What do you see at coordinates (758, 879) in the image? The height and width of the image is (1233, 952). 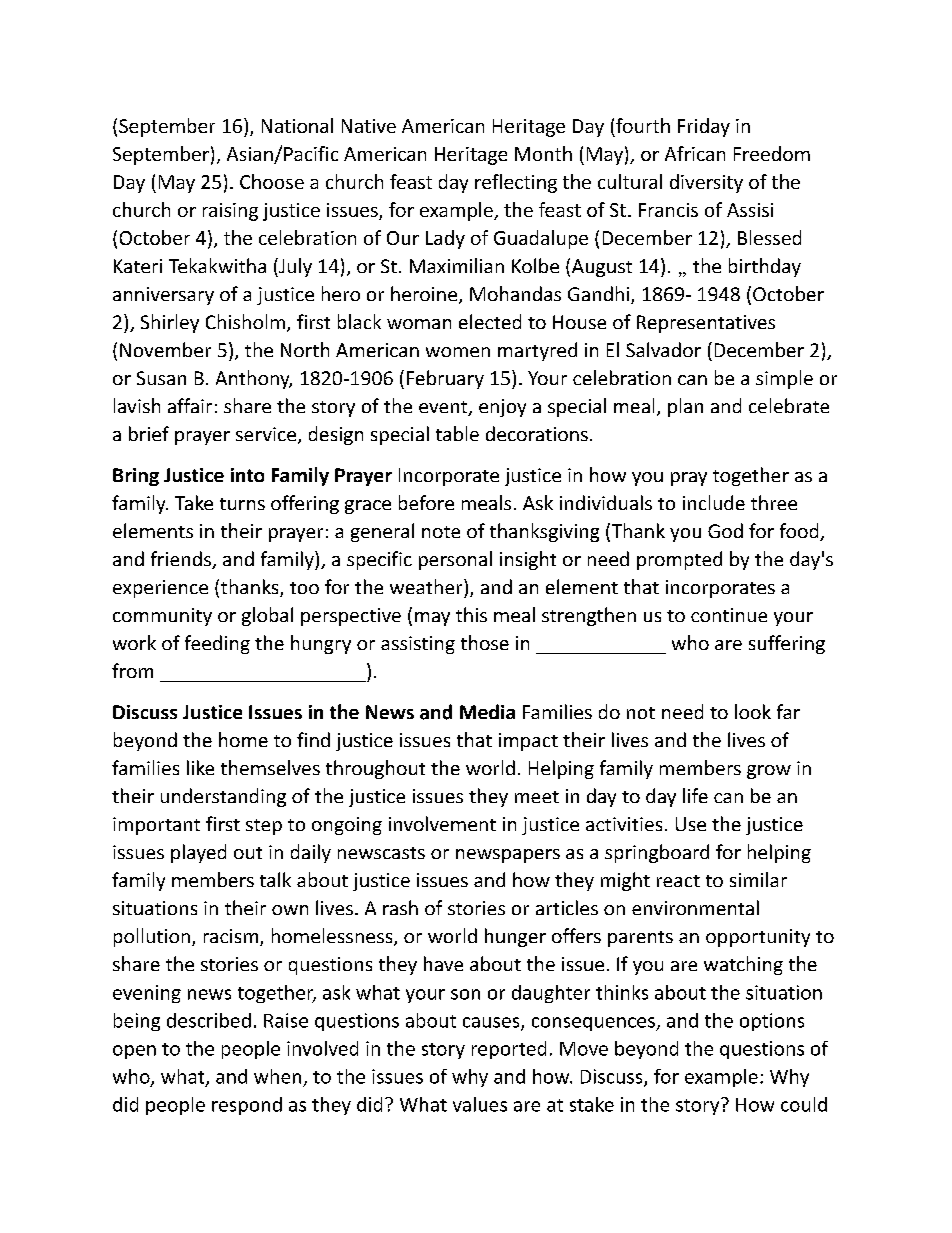 I see `similar` at bounding box center [758, 879].
